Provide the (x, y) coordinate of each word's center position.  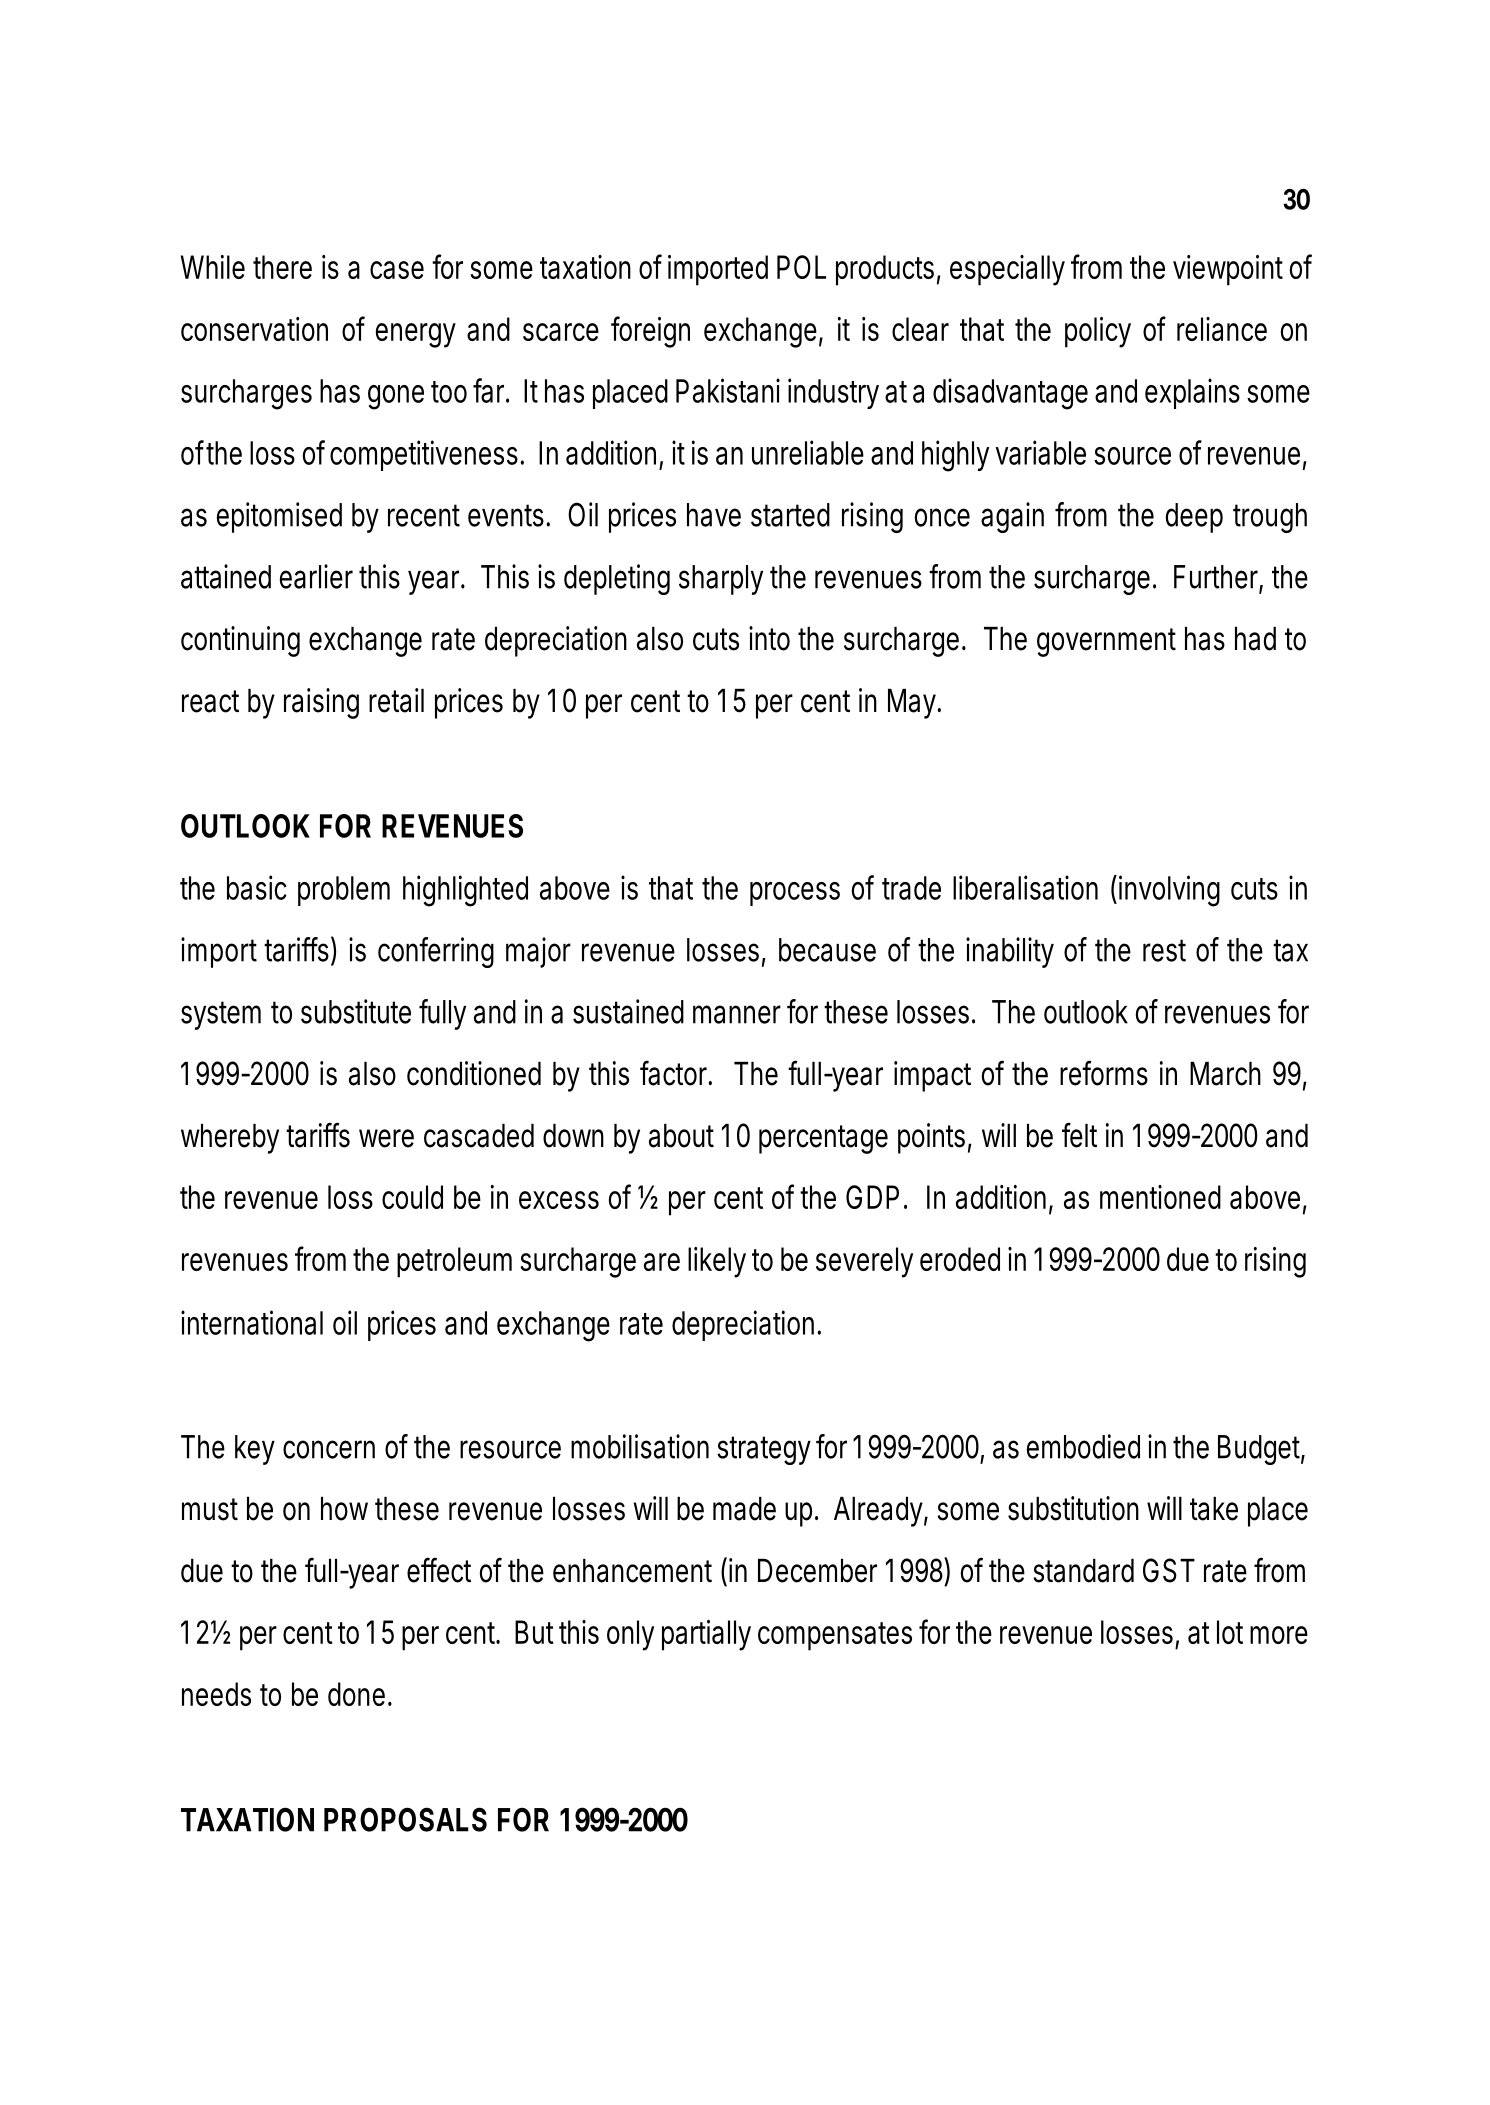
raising (321, 703)
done (356, 1694)
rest (1164, 950)
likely (717, 1262)
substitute (356, 1011)
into (769, 638)
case (397, 270)
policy (1098, 332)
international (252, 1322)
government (1106, 642)
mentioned (1160, 1197)
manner (737, 1014)
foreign (650, 332)
